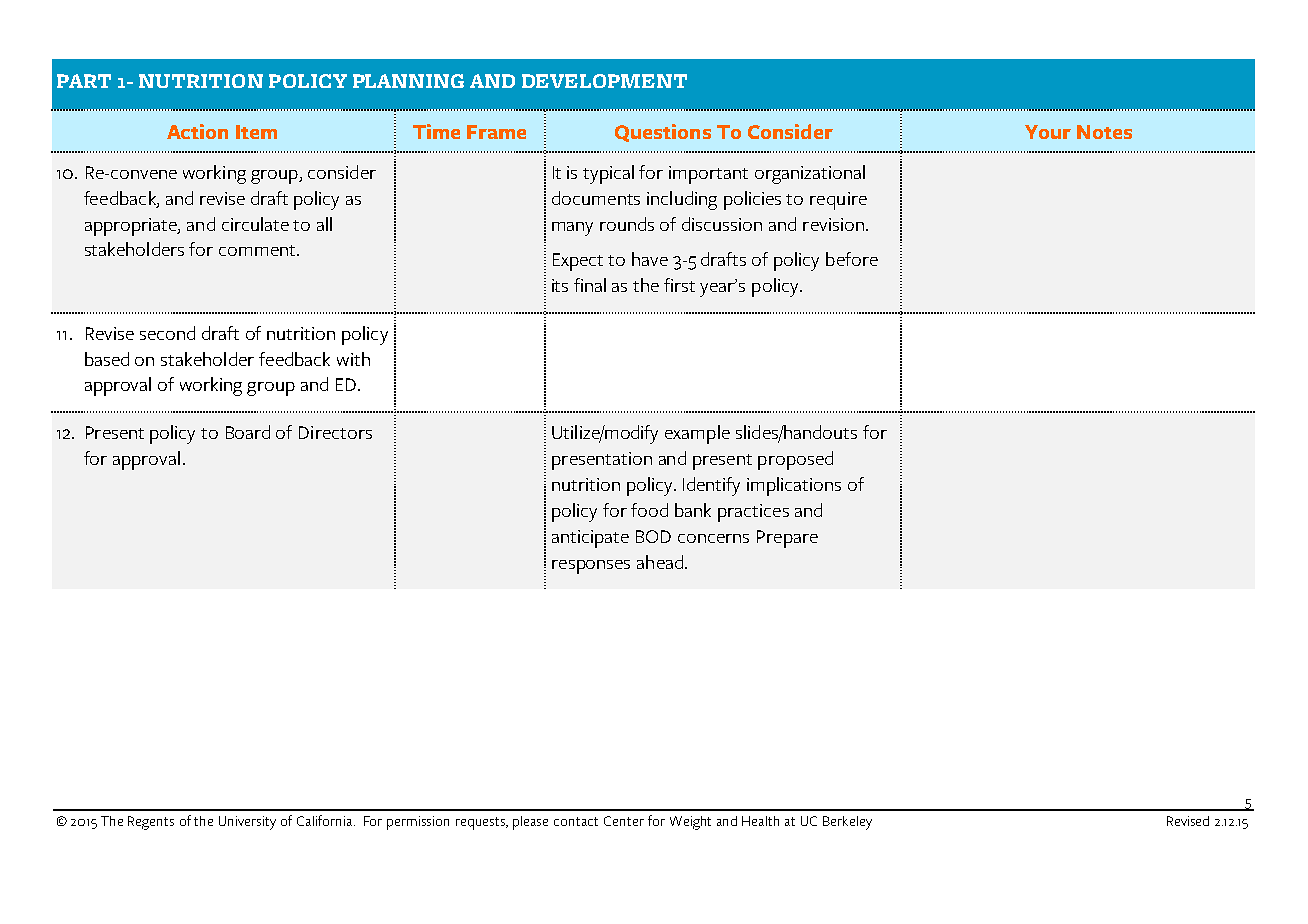 The height and width of the page is (924, 1308). Describe the element at coordinates (247, 823) in the page. I see `University` at that location.
